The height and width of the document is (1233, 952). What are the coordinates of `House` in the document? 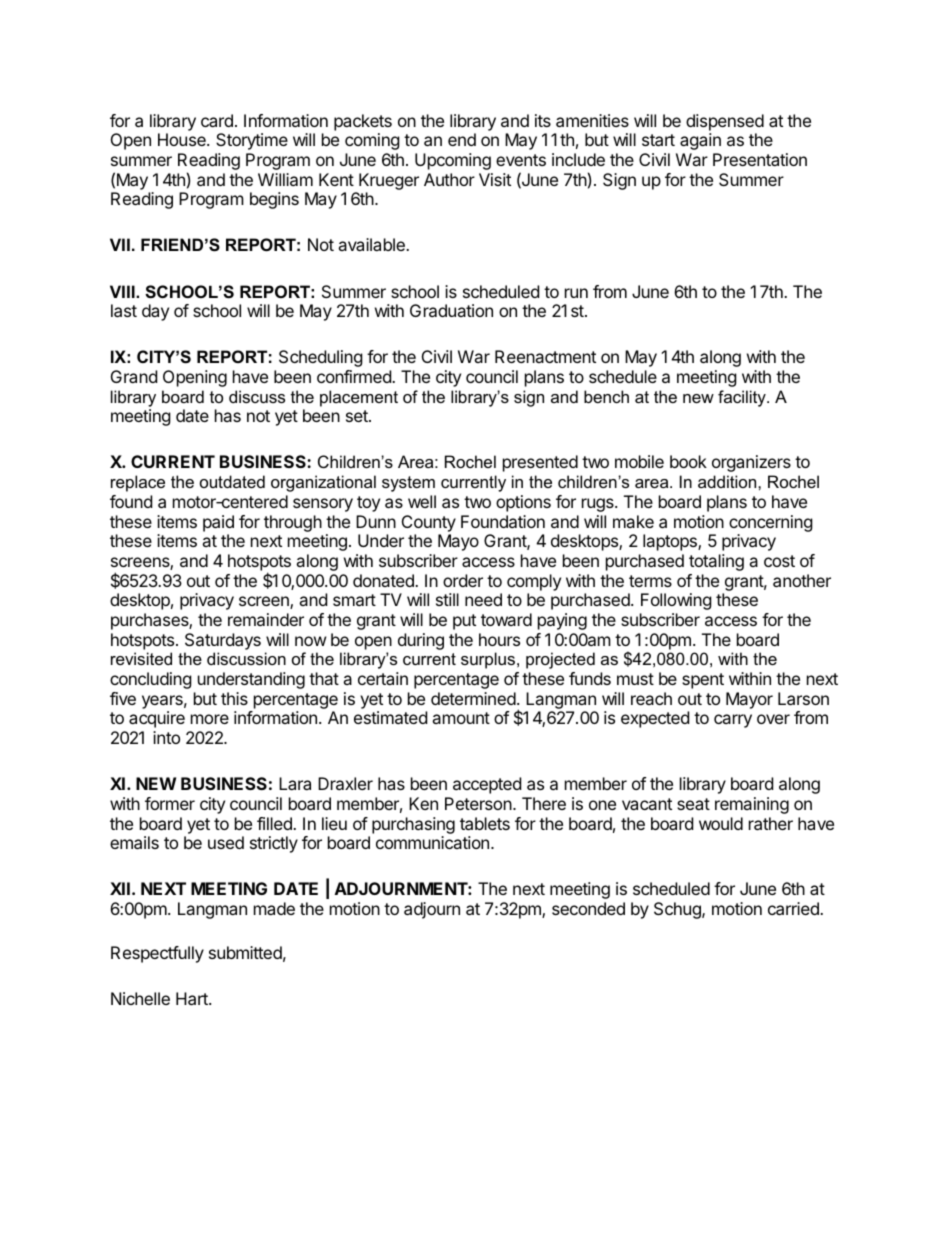 It's located at (183, 139).
